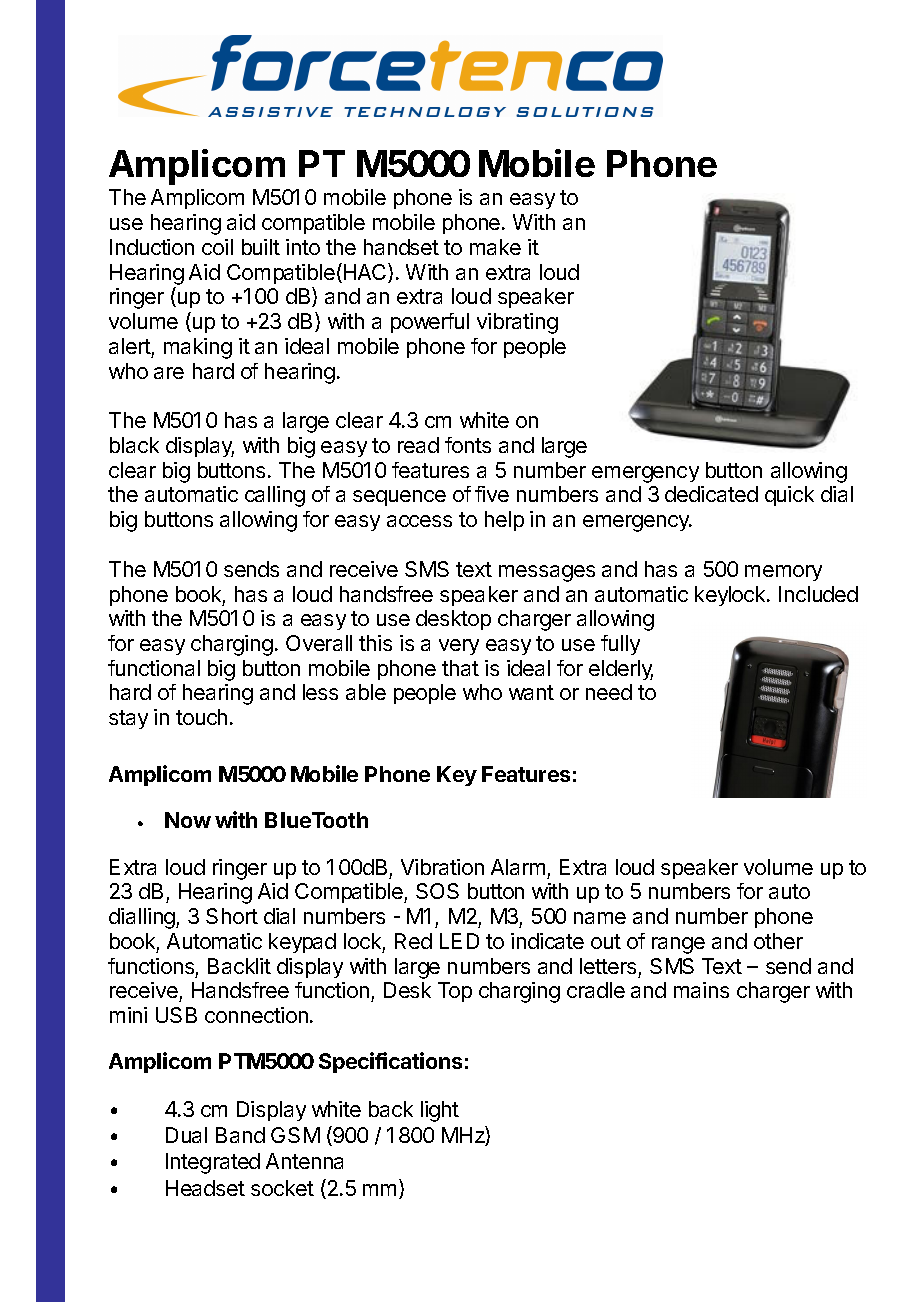 This image has height=1308, width=924. Describe the element at coordinates (468, 445) in the image. I see `fonts` at that location.
